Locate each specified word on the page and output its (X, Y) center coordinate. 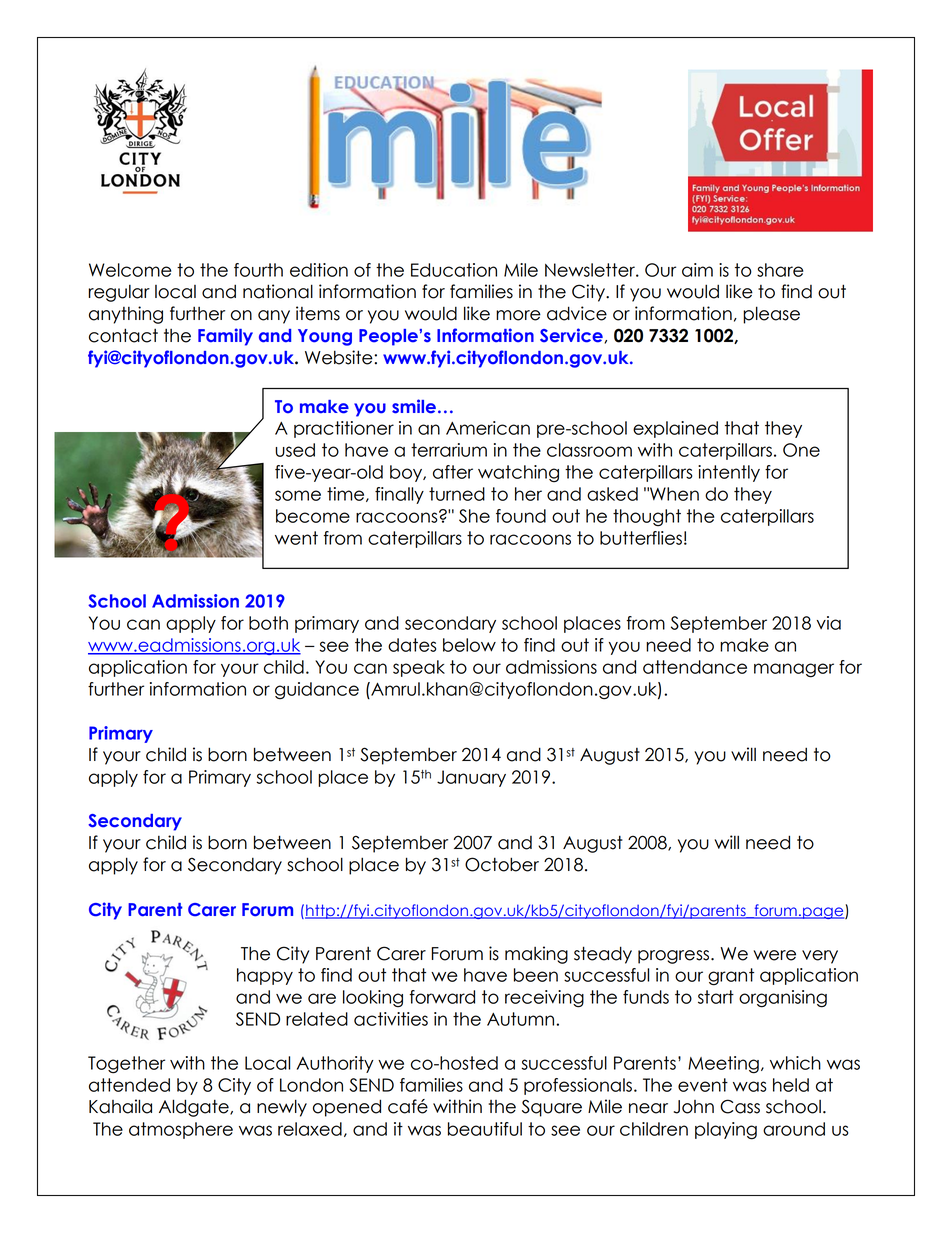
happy (265, 976)
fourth (258, 270)
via (829, 623)
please (771, 315)
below (469, 645)
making (536, 955)
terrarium (449, 450)
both (268, 623)
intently (729, 473)
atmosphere (181, 1130)
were (774, 955)
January (471, 778)
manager (794, 670)
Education (454, 270)
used (295, 450)
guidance (317, 691)
